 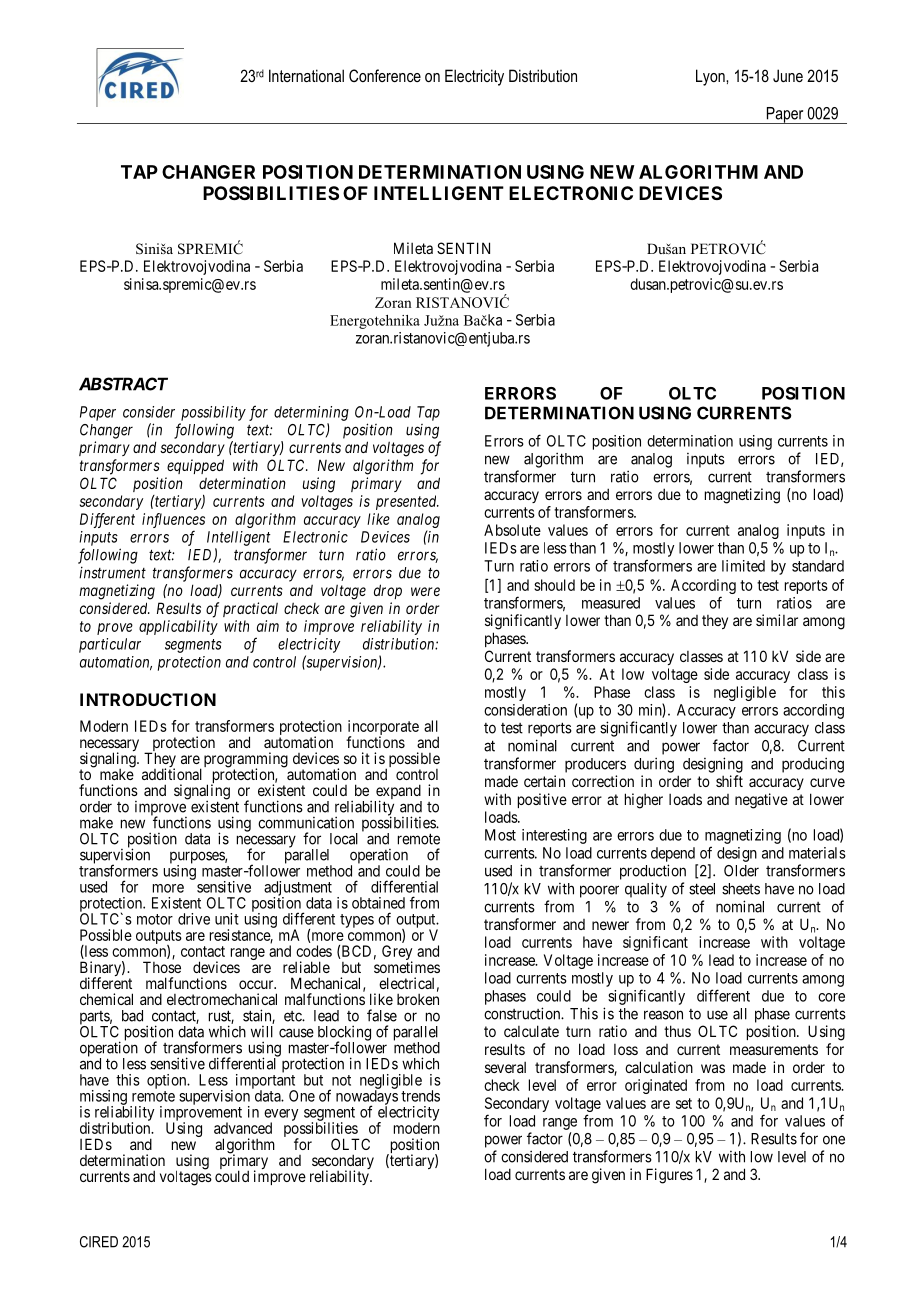 I want to click on International, so click(x=306, y=75).
